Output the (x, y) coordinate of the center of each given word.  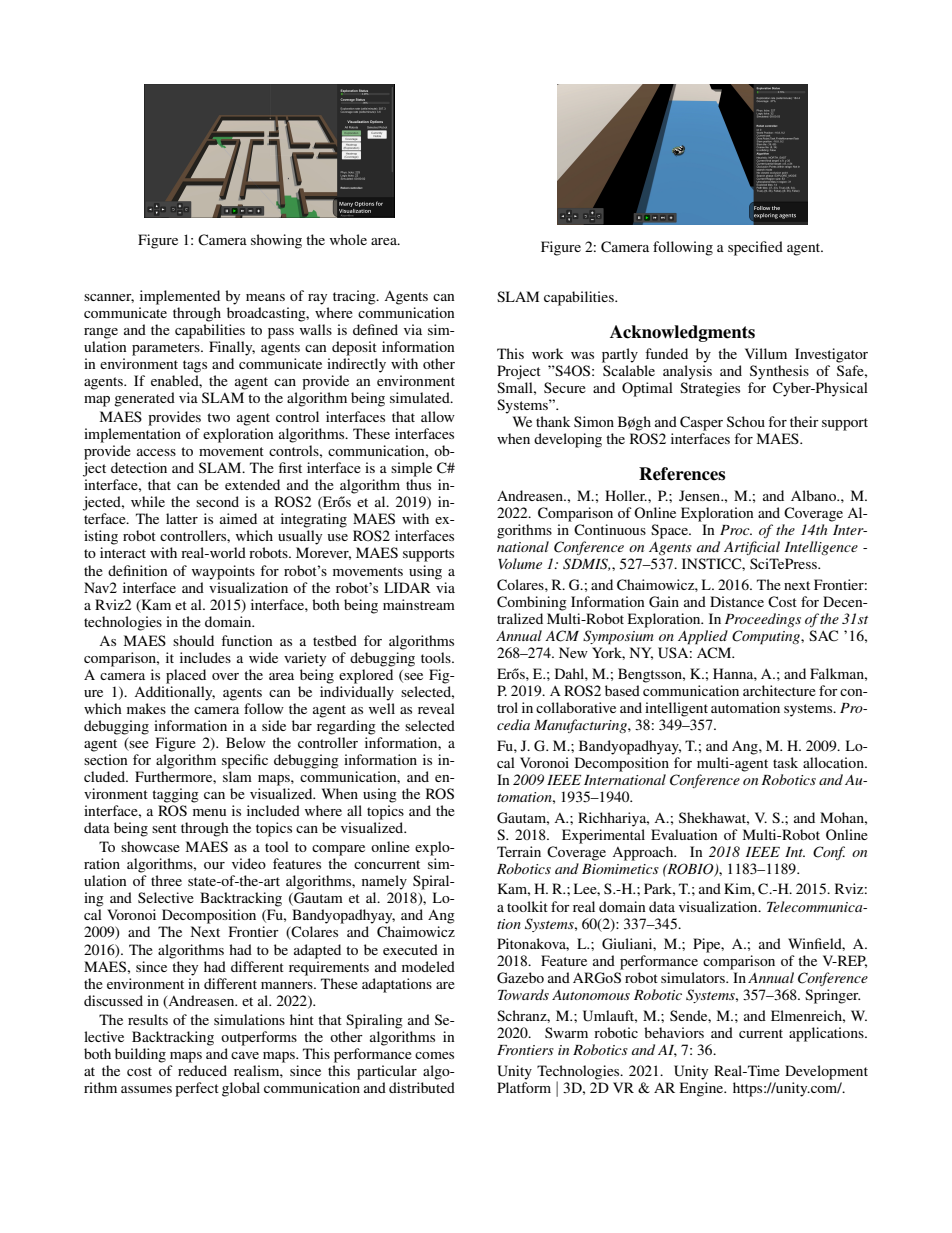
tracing (355, 297)
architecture (779, 690)
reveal (436, 708)
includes (205, 657)
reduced (202, 1070)
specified (755, 248)
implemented (180, 297)
